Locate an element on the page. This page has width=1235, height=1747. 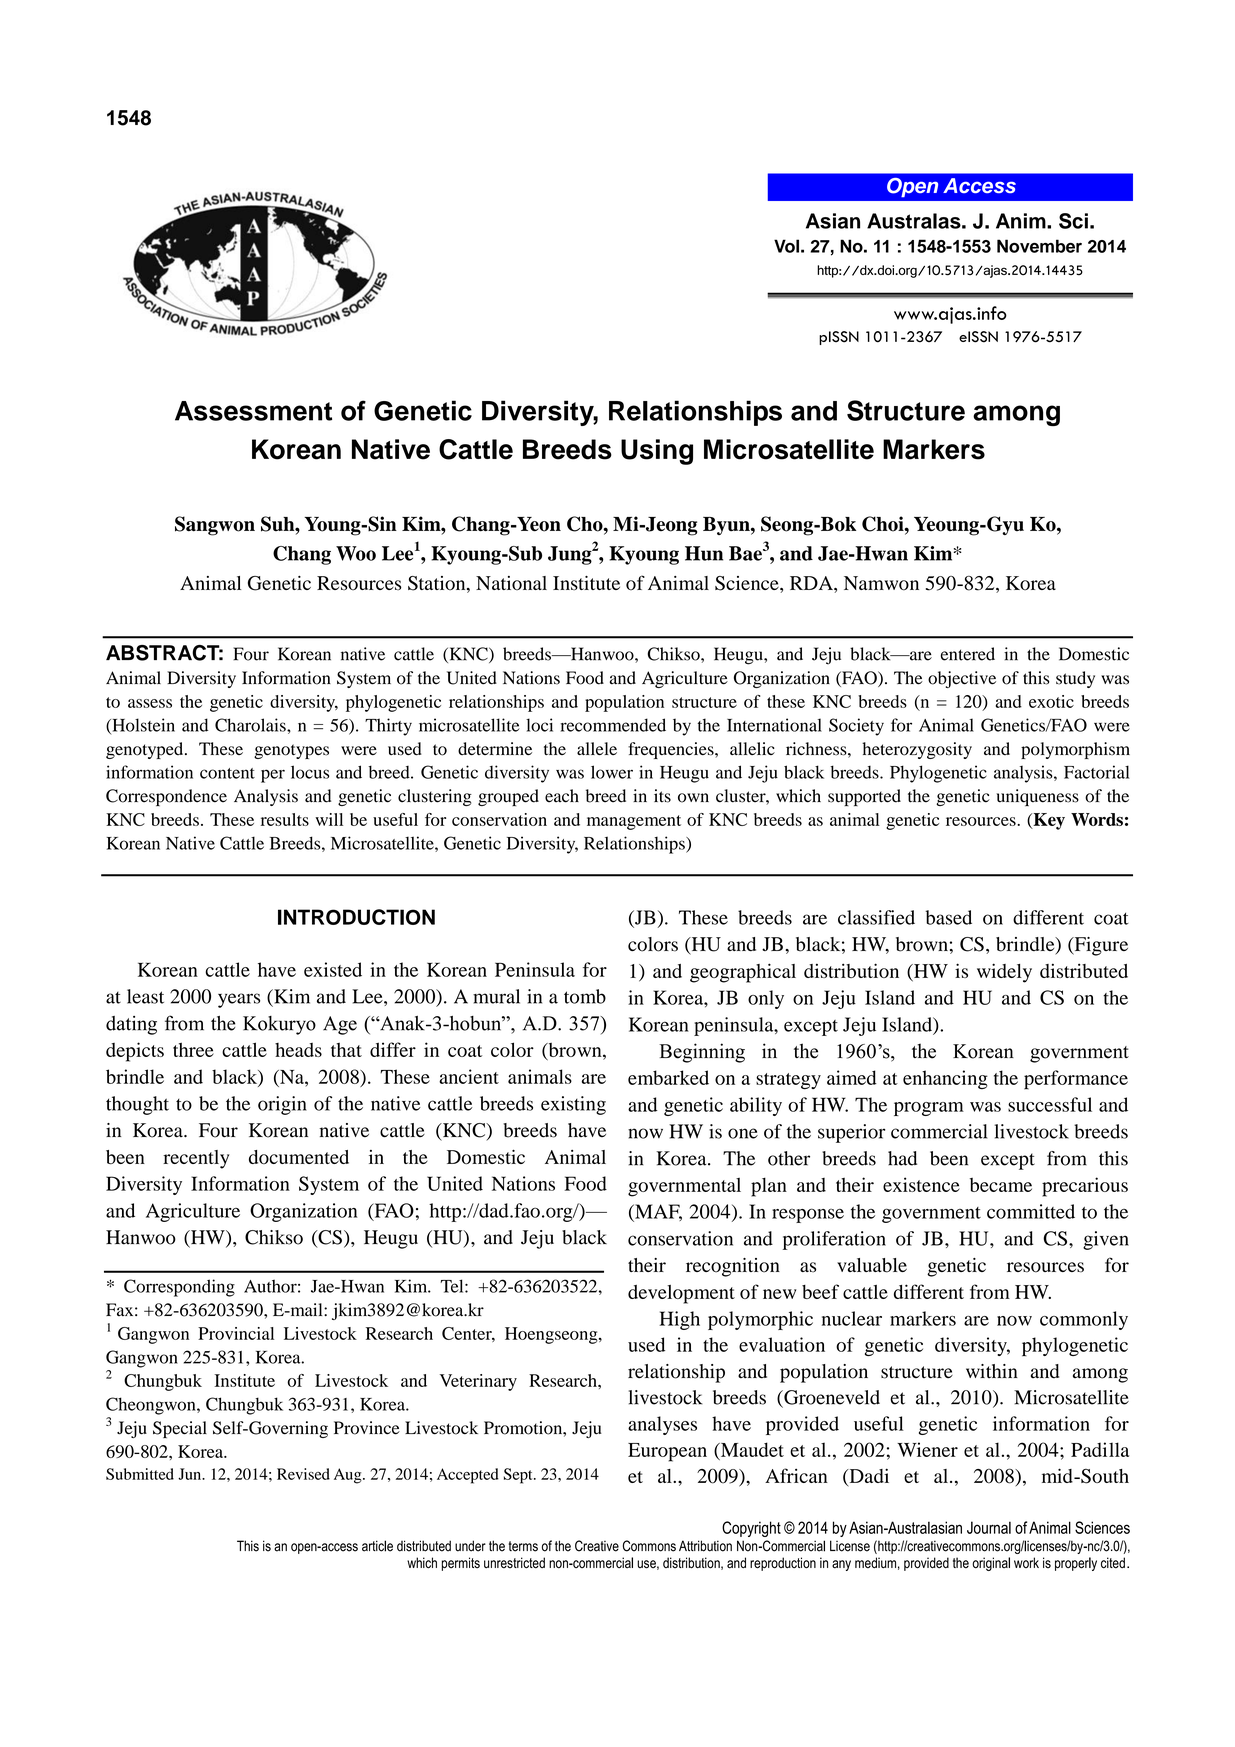
development is located at coordinates (681, 1294).
